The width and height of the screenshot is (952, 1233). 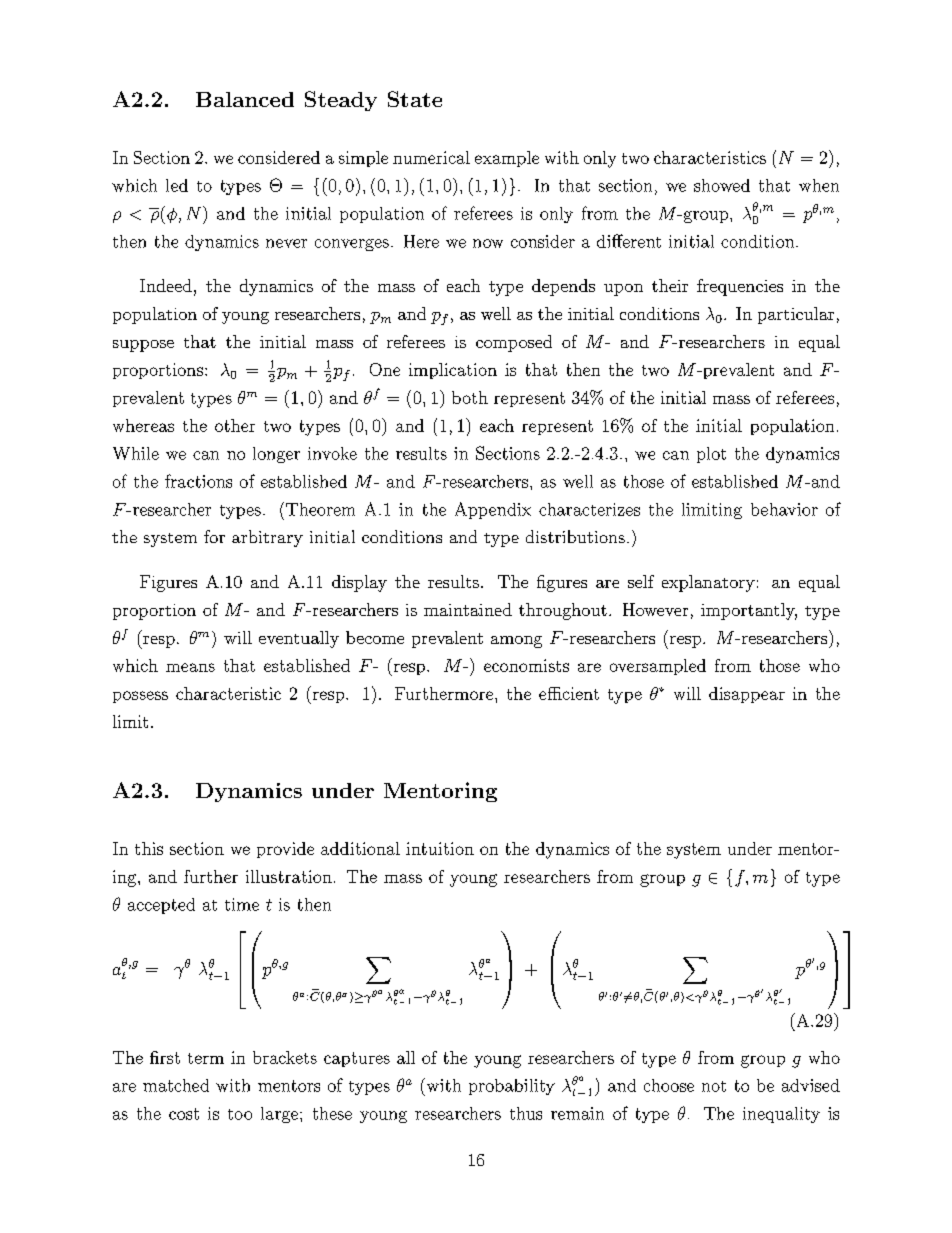 What do you see at coordinates (512, 1087) in the screenshot?
I see `probability` at bounding box center [512, 1087].
